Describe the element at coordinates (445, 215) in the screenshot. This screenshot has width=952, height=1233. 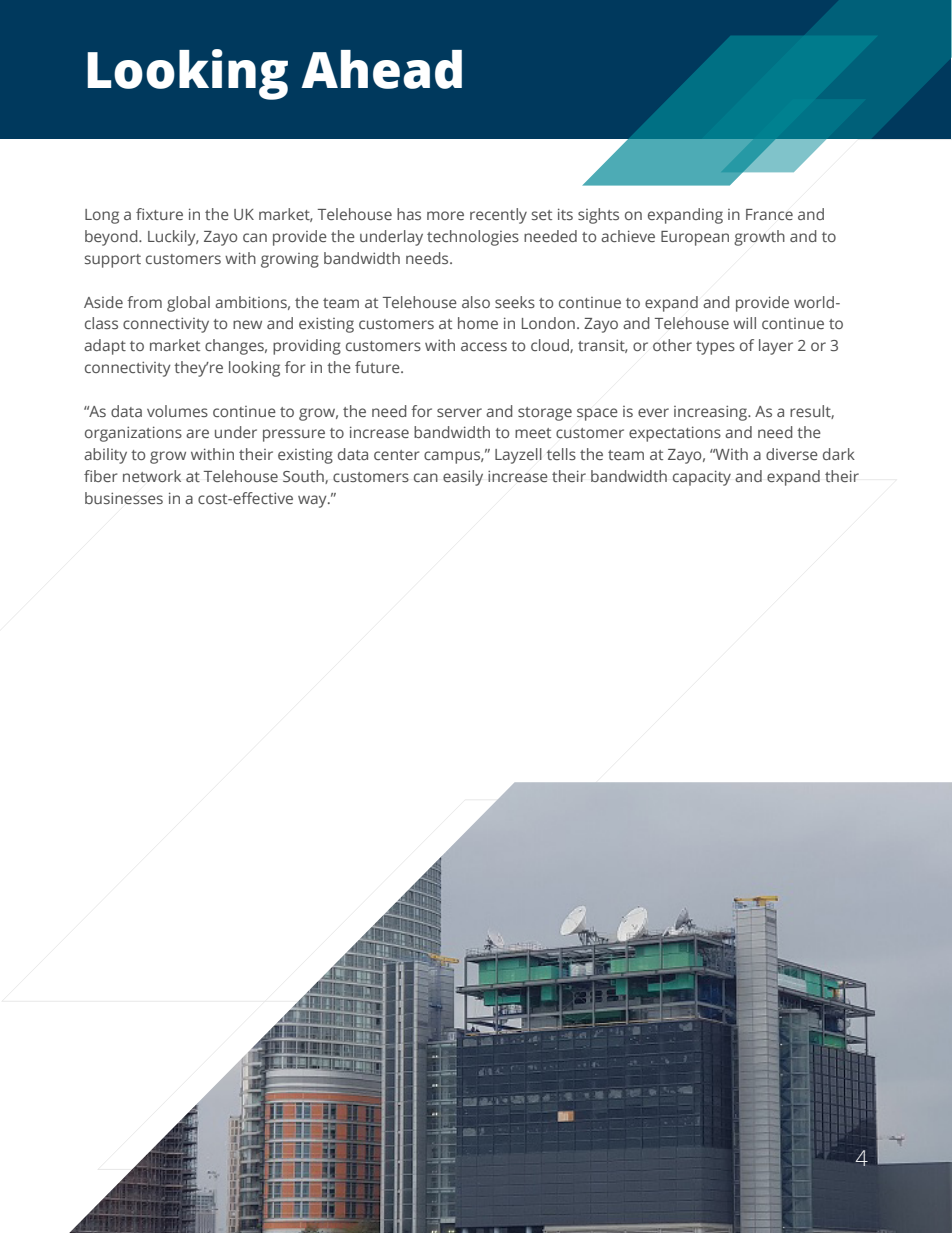
I see `more` at that location.
